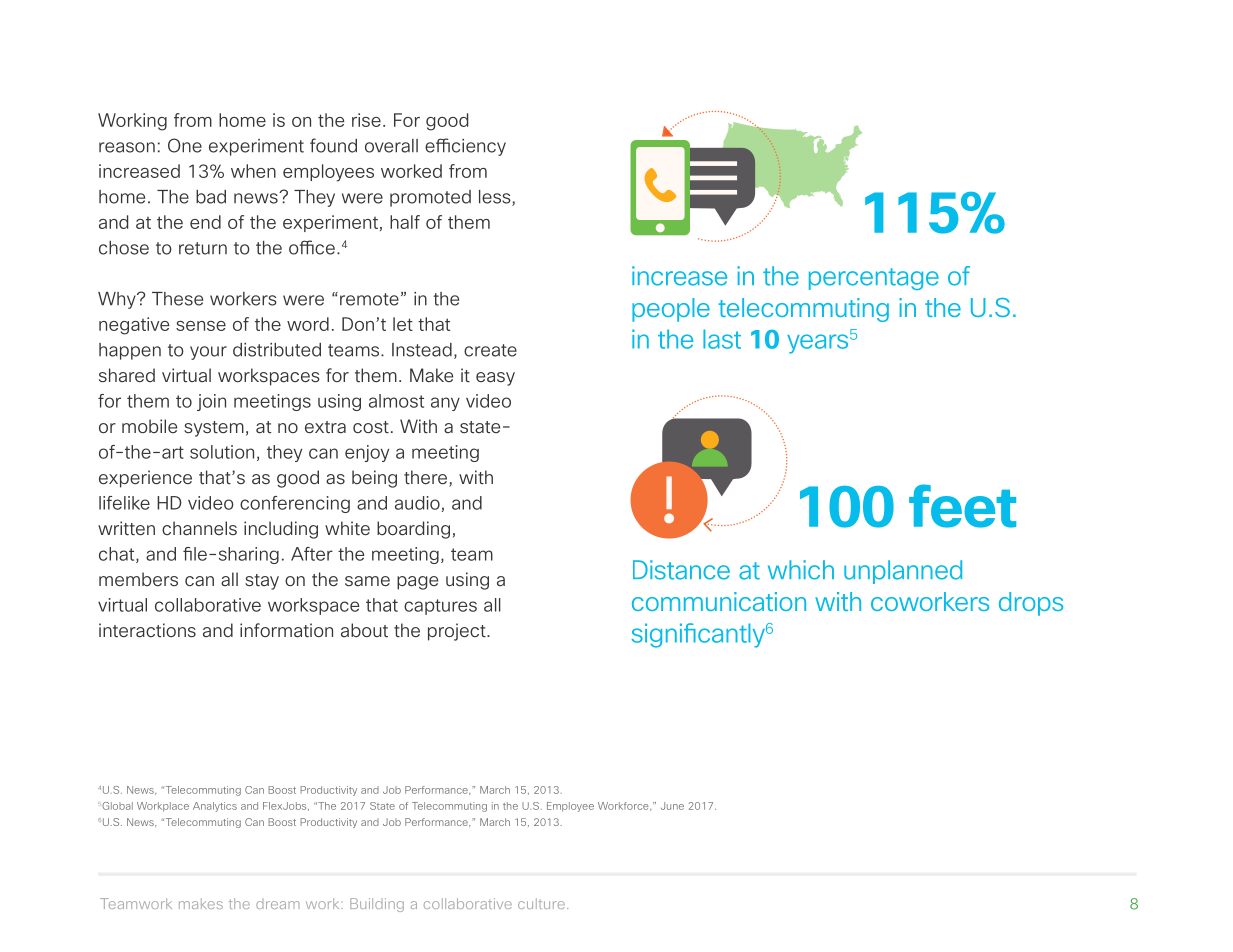  What do you see at coordinates (458, 632) in the image?
I see `project` at bounding box center [458, 632].
